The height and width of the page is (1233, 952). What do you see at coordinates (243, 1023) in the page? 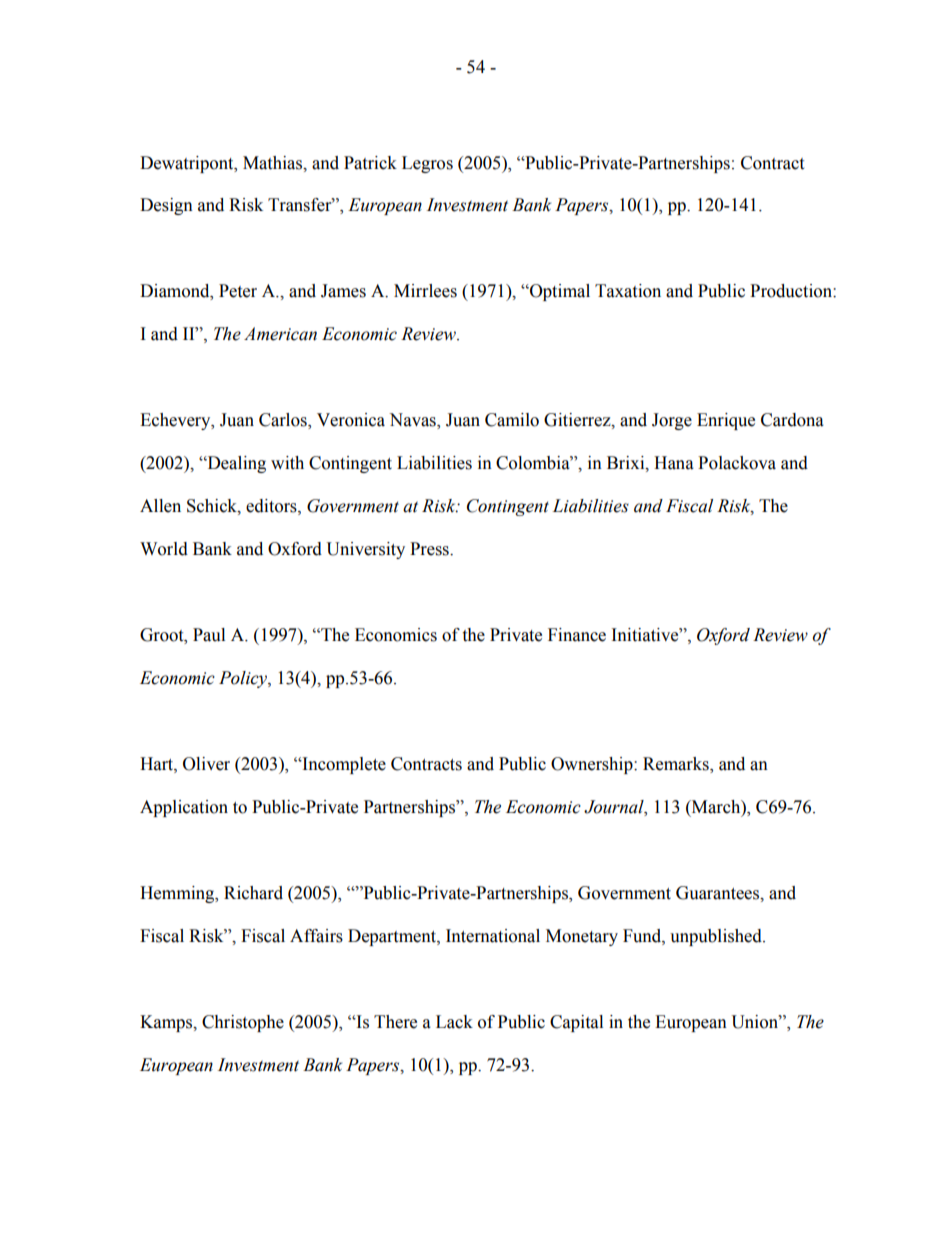
I see `Christophe` at bounding box center [243, 1023].
